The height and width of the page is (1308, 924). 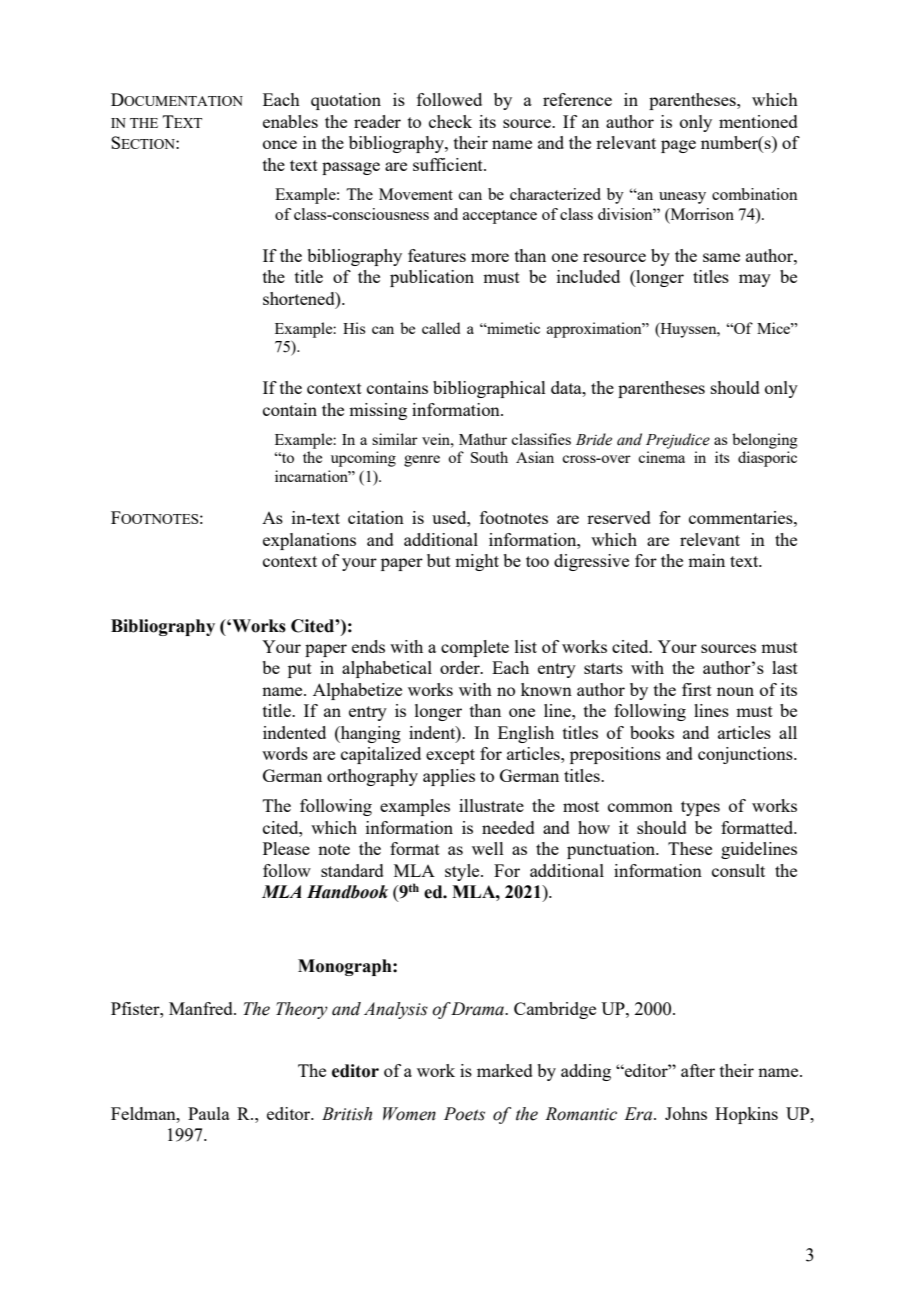 I want to click on Paula, so click(x=209, y=1113).
